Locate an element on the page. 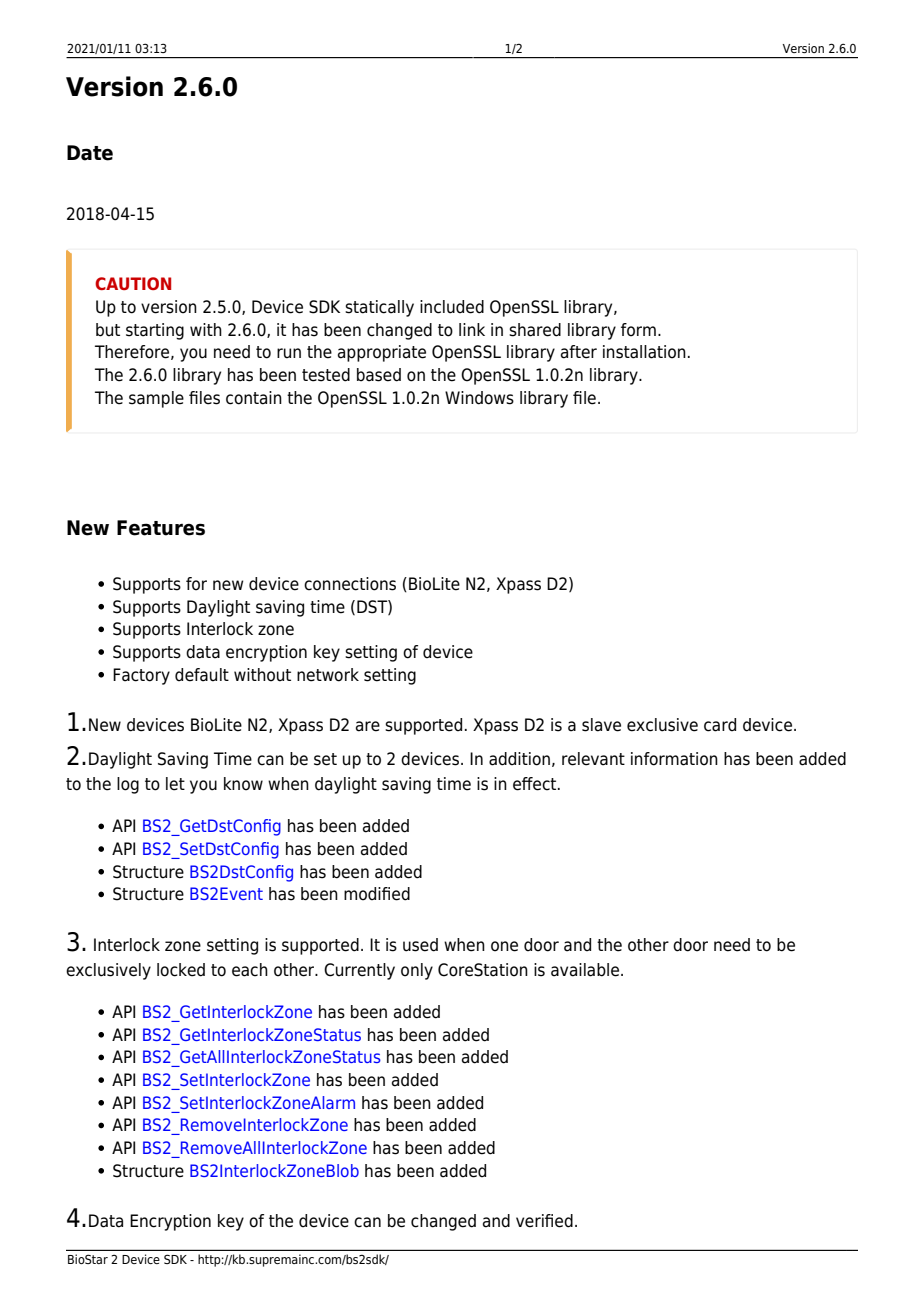 The image size is (924, 1308). Date is located at coordinates (90, 153).
